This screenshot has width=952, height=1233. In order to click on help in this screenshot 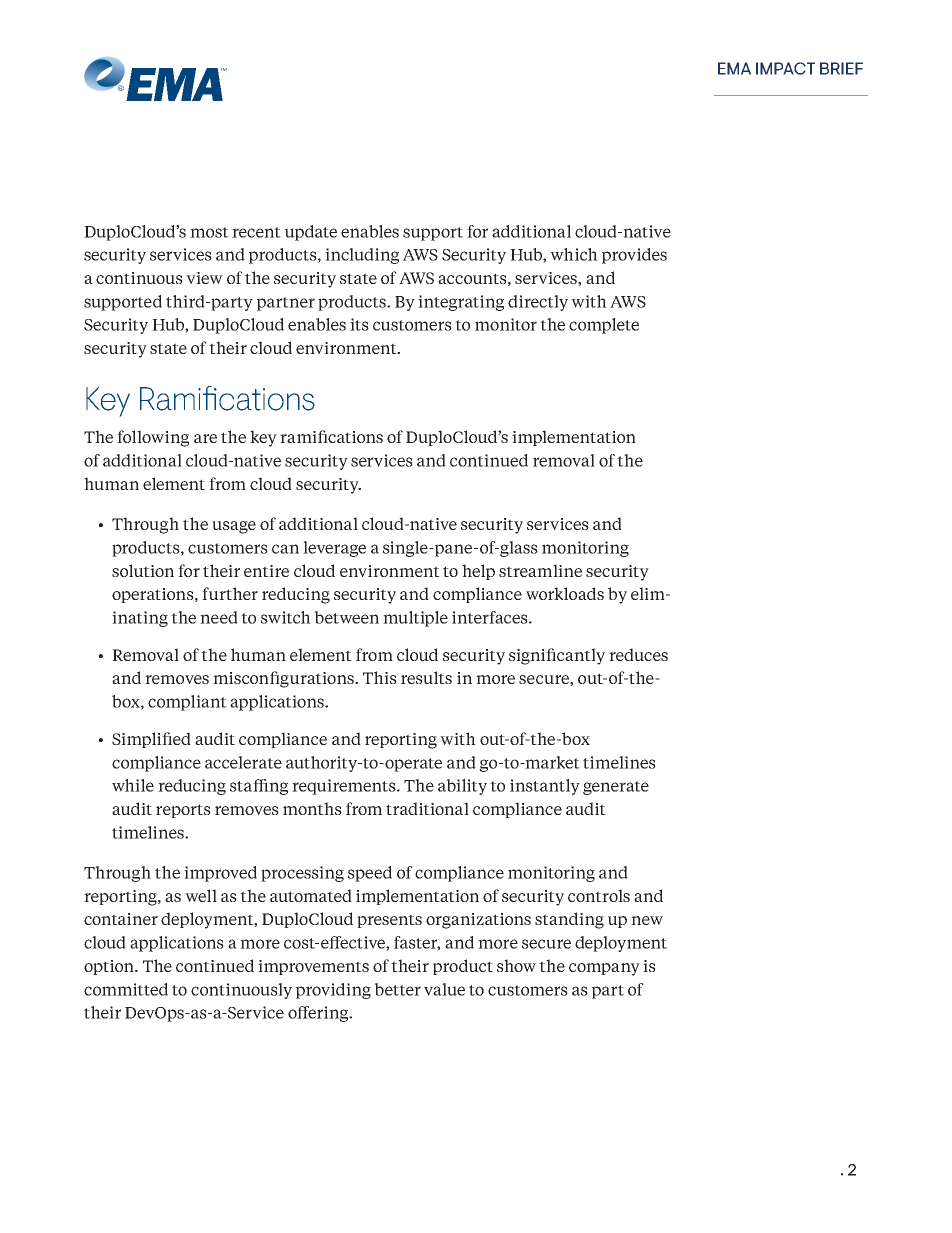, I will do `click(478, 572)`.
